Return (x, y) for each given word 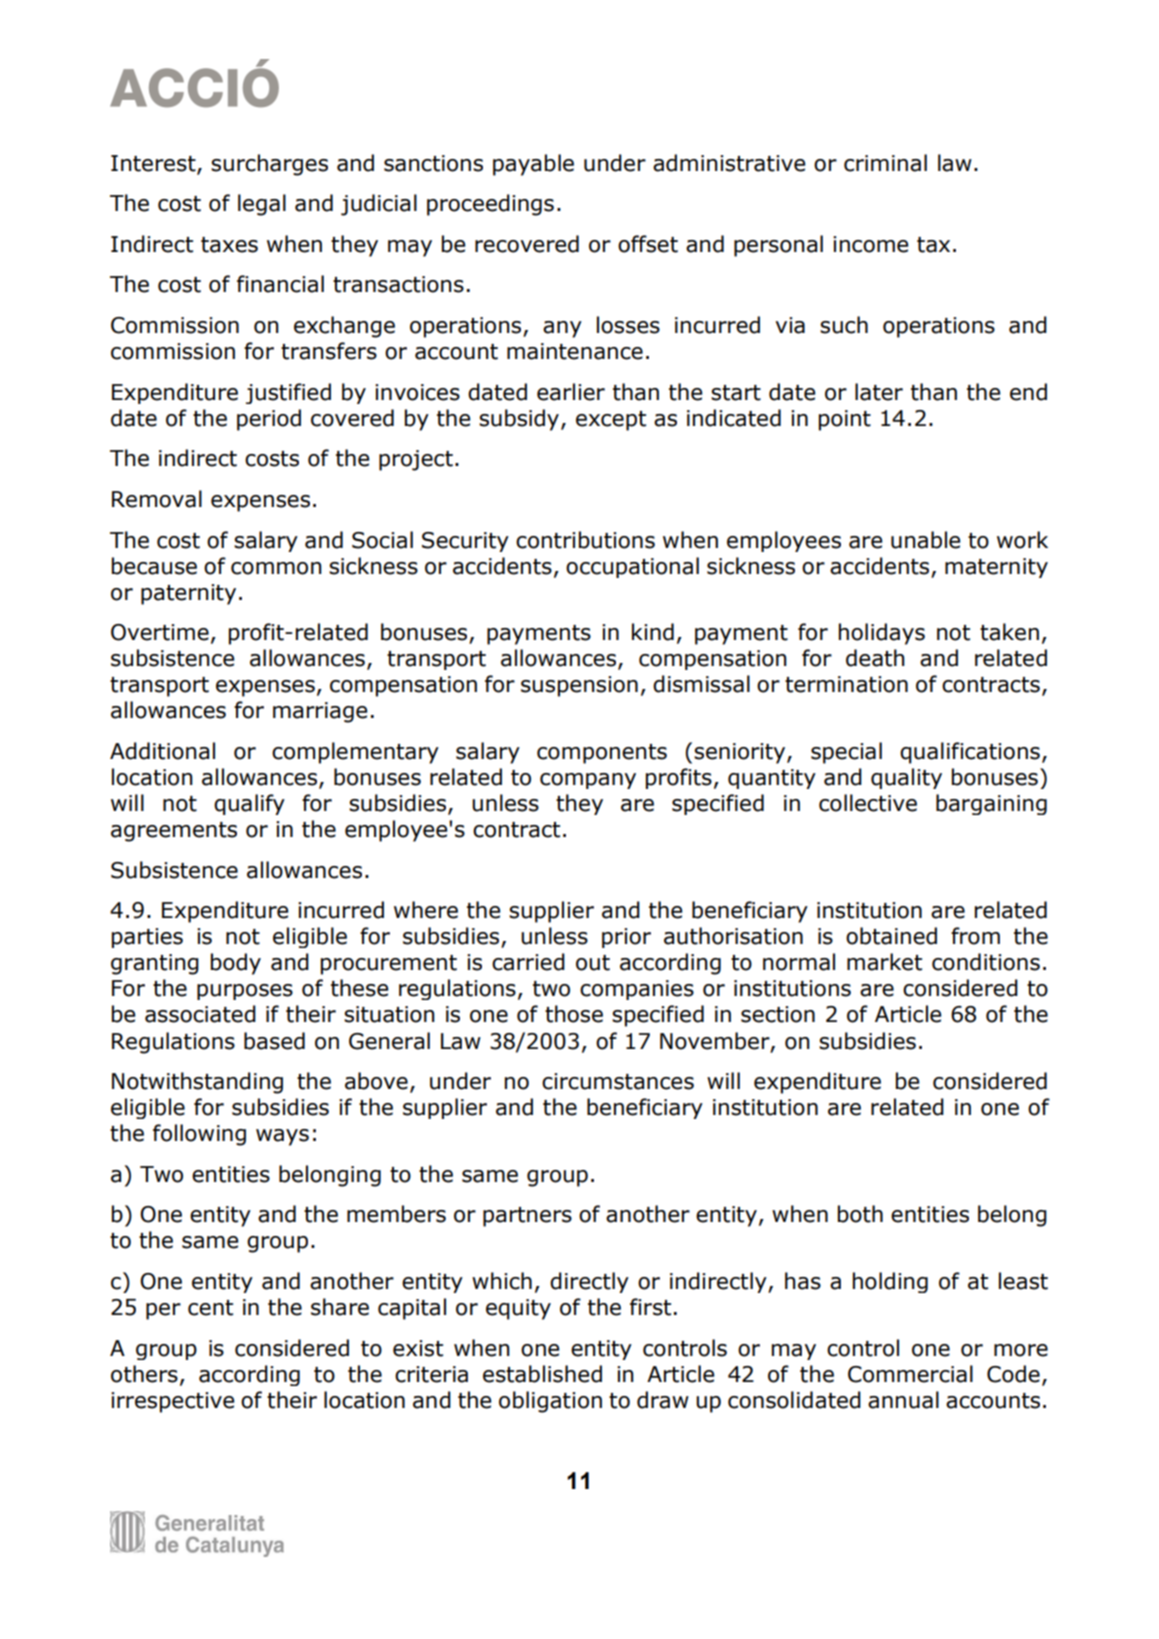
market (884, 962)
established (542, 1374)
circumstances (618, 1081)
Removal (157, 499)
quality (906, 778)
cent (210, 1308)
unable (926, 540)
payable (533, 165)
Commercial (910, 1374)
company (588, 781)
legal (262, 205)
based (274, 1041)
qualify (249, 804)
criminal (885, 163)
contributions (585, 540)
